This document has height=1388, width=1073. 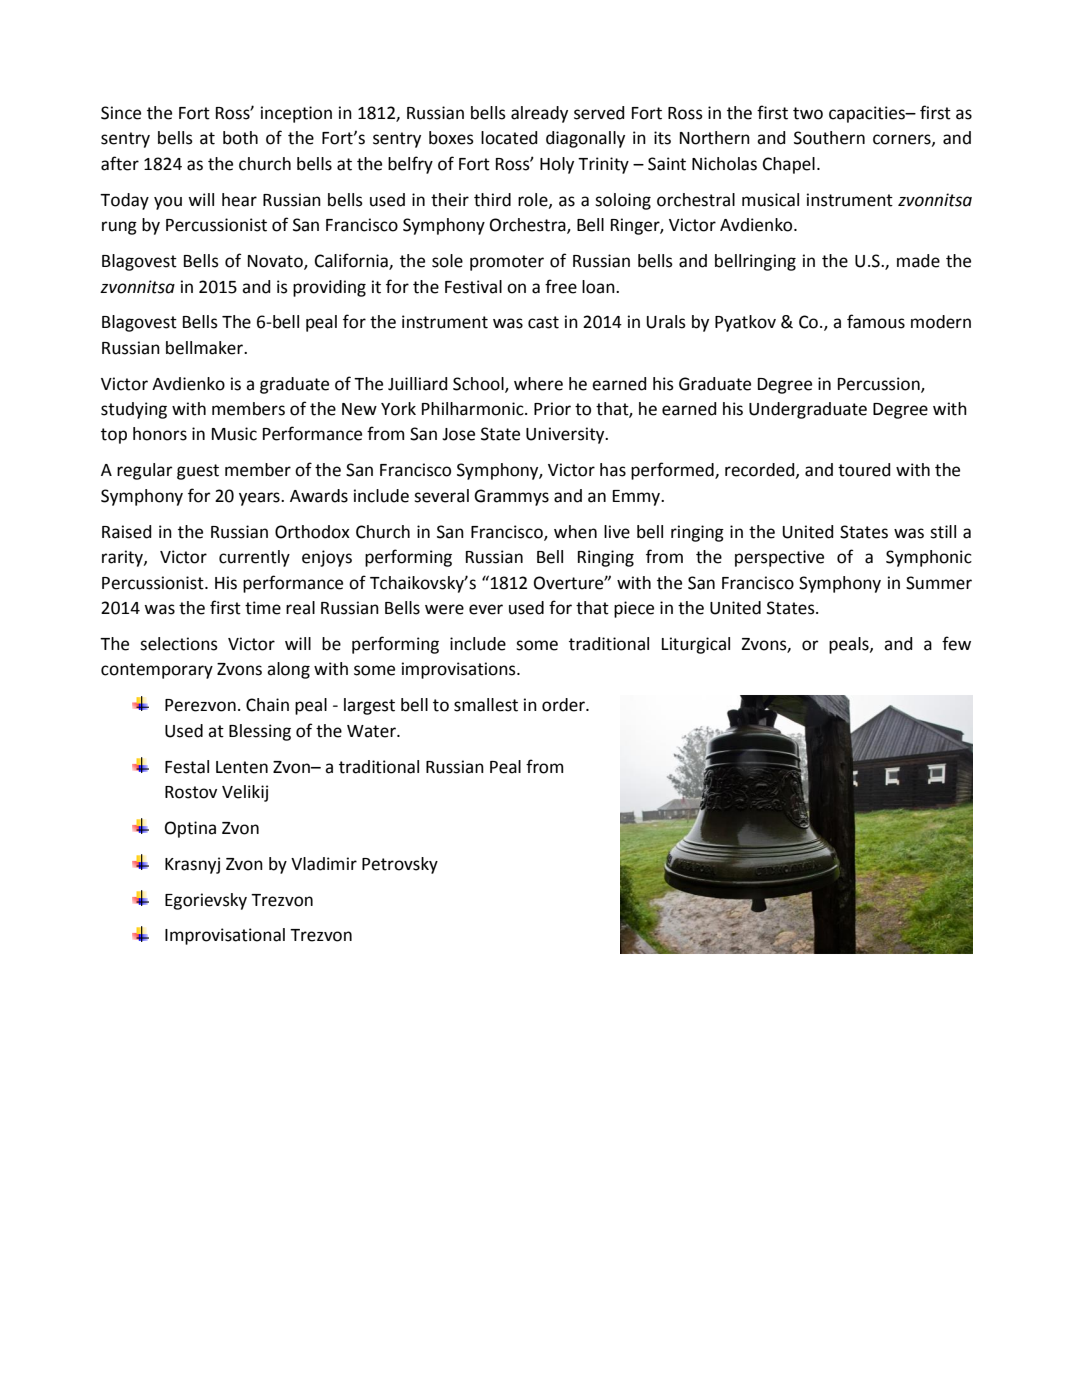 I want to click on Summer, so click(x=939, y=583).
